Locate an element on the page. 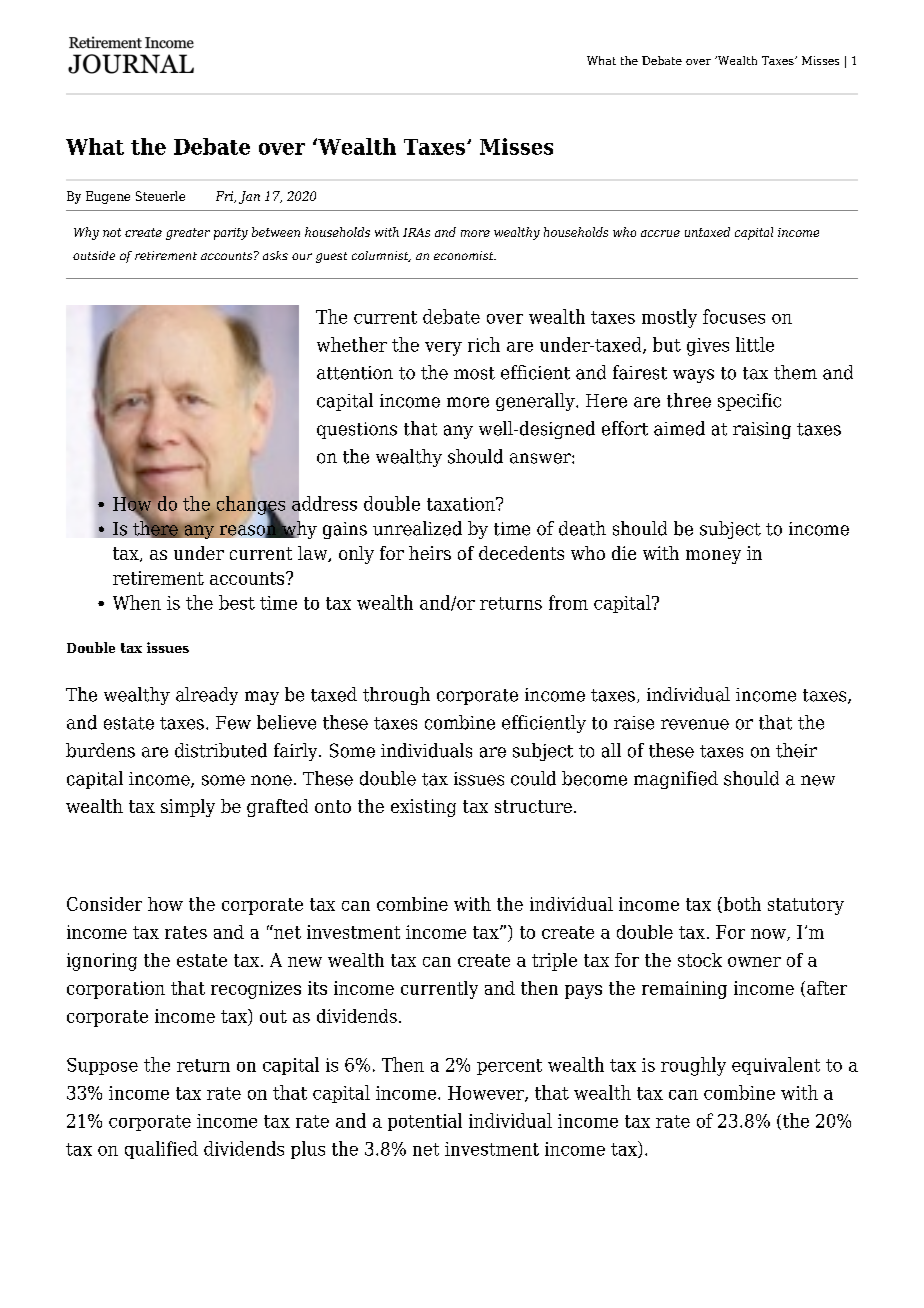 This page has width=924, height=1308. revenue is located at coordinates (695, 724).
